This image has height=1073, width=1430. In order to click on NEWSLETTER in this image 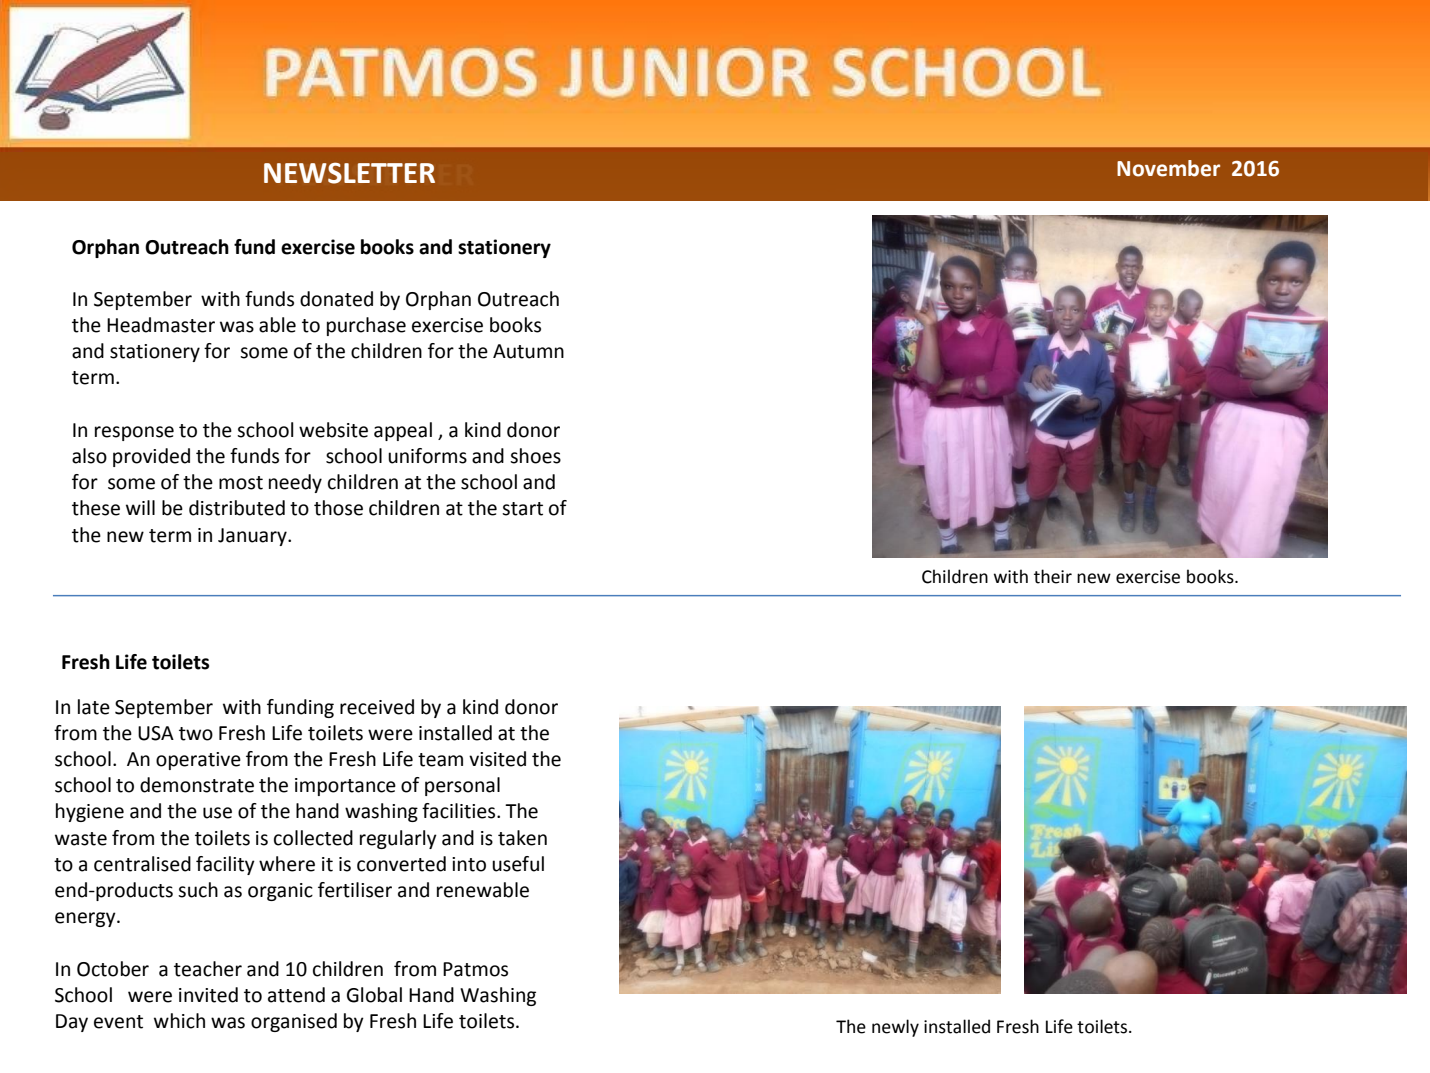, I will do `click(349, 173)`.
